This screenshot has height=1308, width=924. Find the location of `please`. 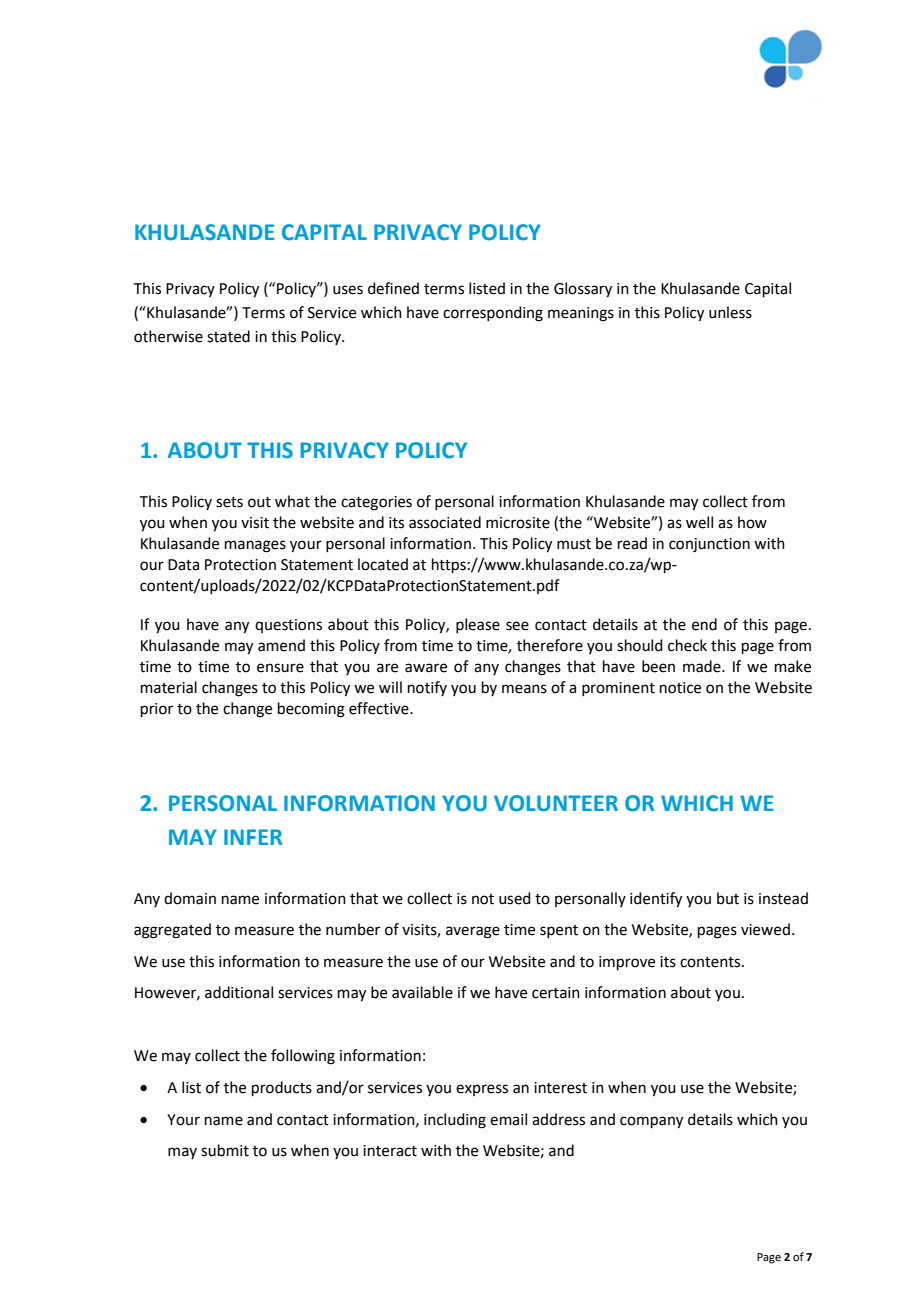

please is located at coordinates (478, 625).
